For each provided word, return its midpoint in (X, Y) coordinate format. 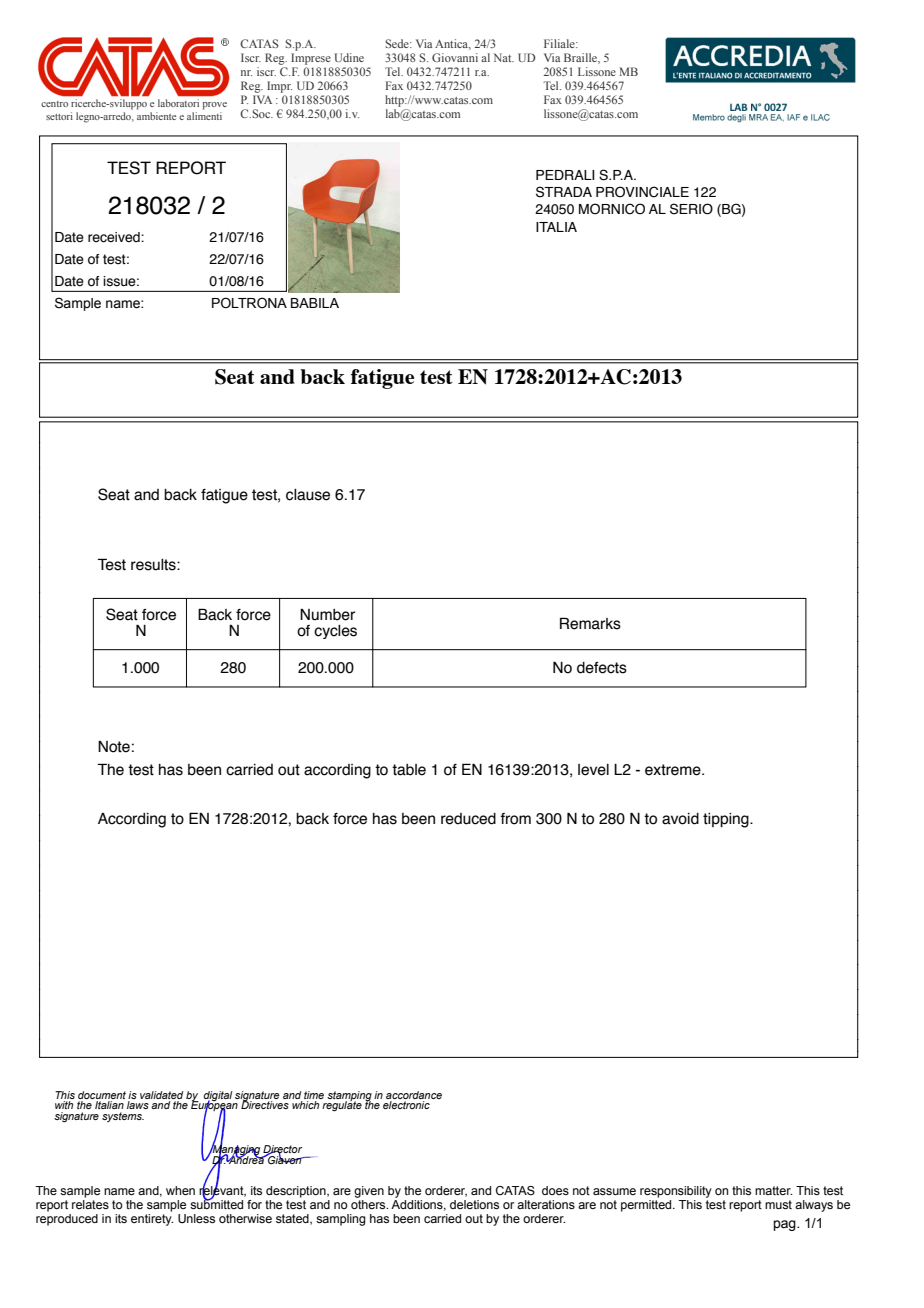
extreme (674, 770)
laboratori (178, 103)
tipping (727, 820)
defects (602, 668)
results (154, 565)
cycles (335, 632)
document (102, 1095)
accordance (414, 1095)
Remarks (590, 623)
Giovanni (455, 57)
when (180, 1190)
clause (308, 495)
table (409, 770)
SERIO (691, 209)
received (115, 237)
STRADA (564, 192)
